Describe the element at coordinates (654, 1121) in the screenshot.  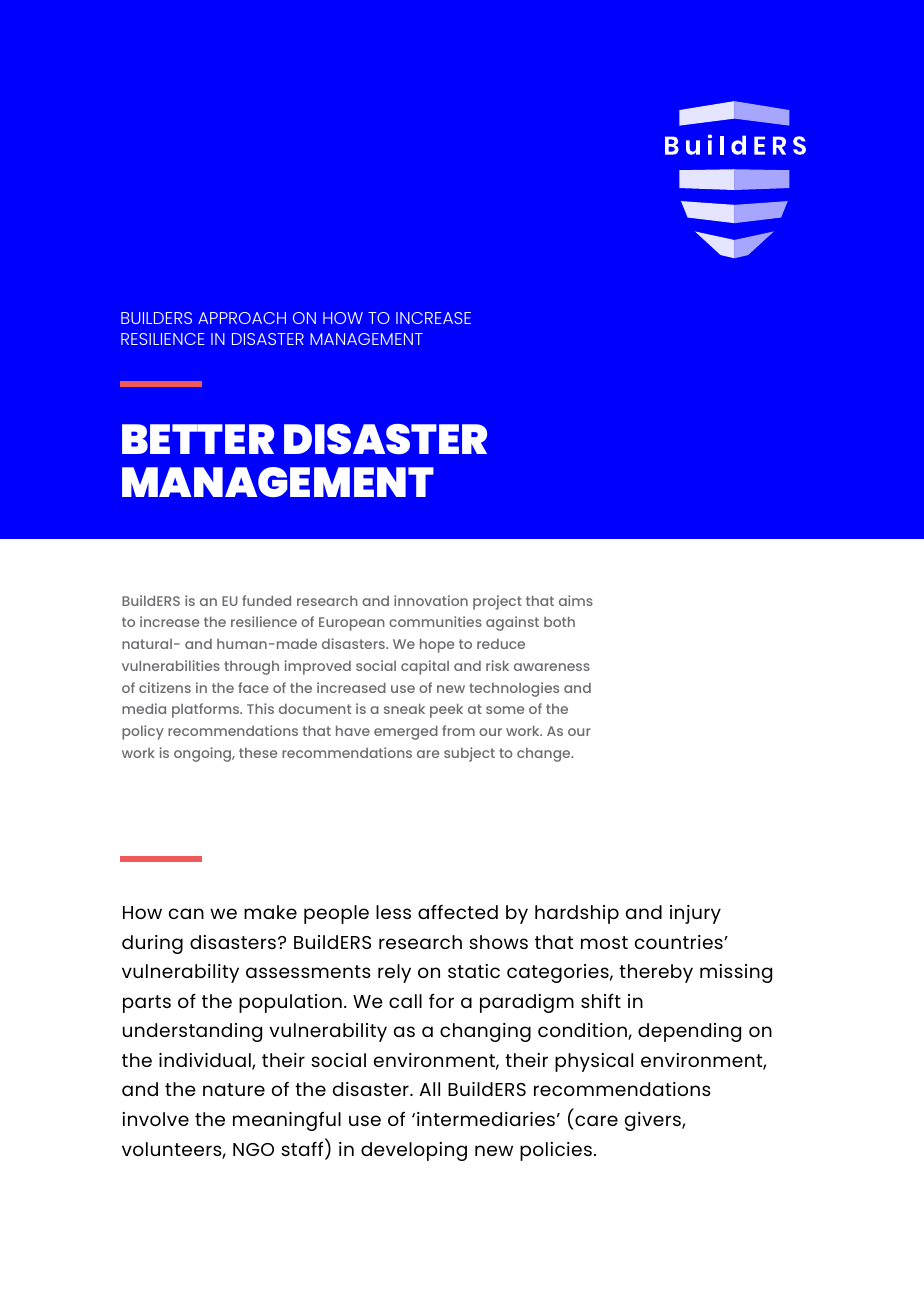
I see `givers` at that location.
